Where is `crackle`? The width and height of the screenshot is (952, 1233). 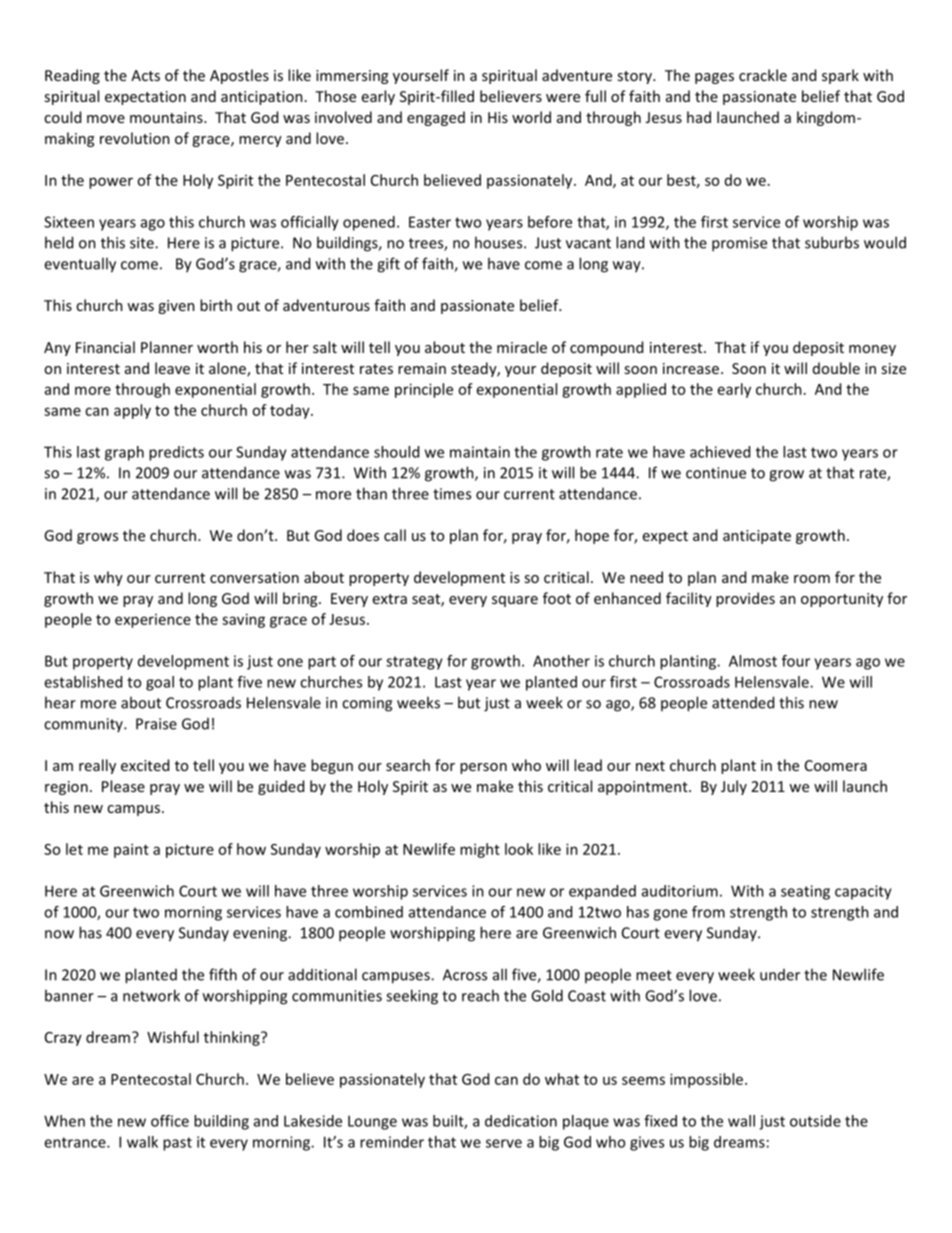
crackle is located at coordinates (763, 75).
